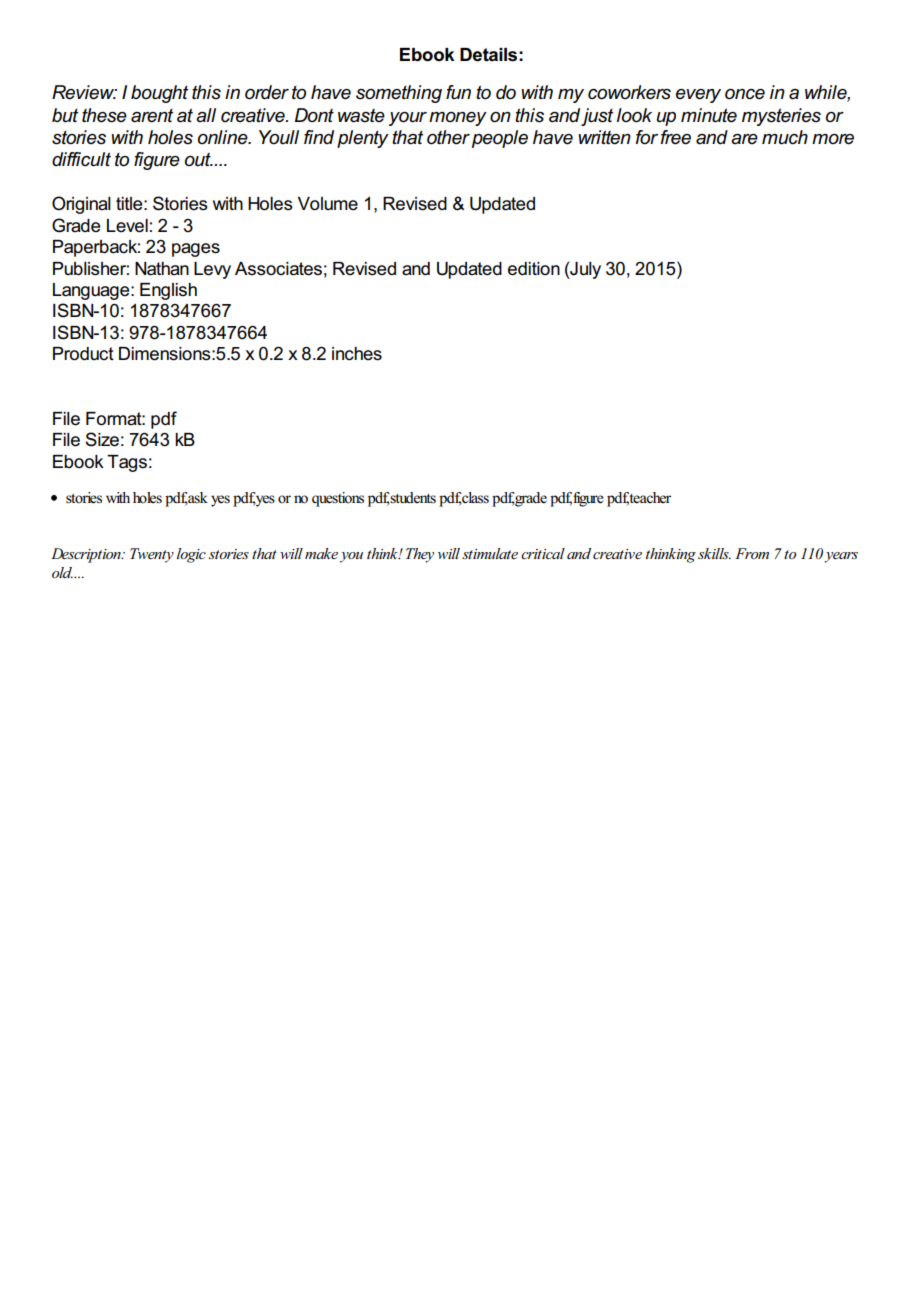  Describe the element at coordinates (212, 270) in the screenshot. I see `Levy` at that location.
